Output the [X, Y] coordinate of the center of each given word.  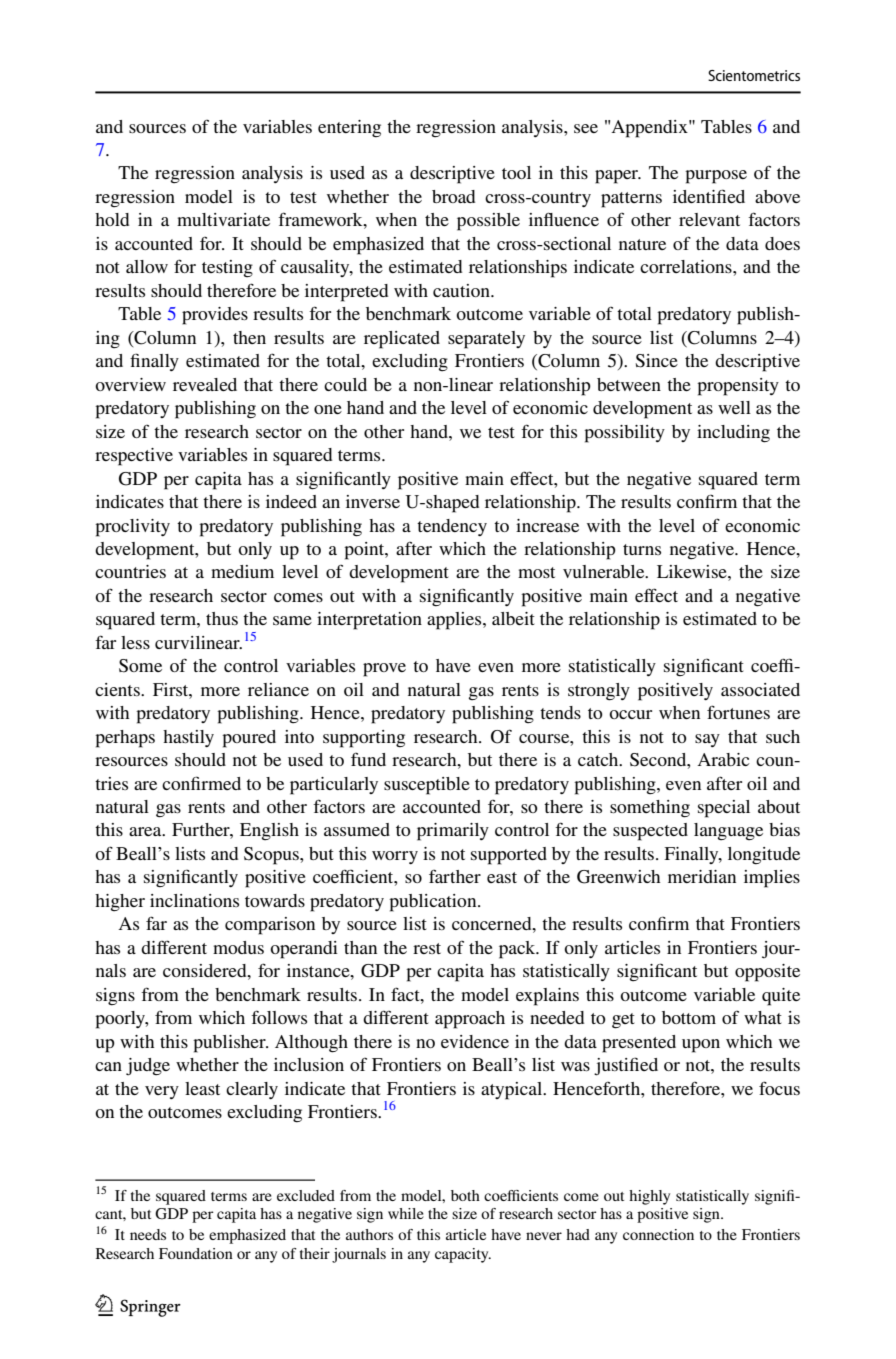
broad [453, 196]
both [465, 1195]
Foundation [196, 1253]
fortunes [738, 712]
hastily [188, 738]
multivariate [223, 219]
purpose [716, 177]
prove [384, 670]
